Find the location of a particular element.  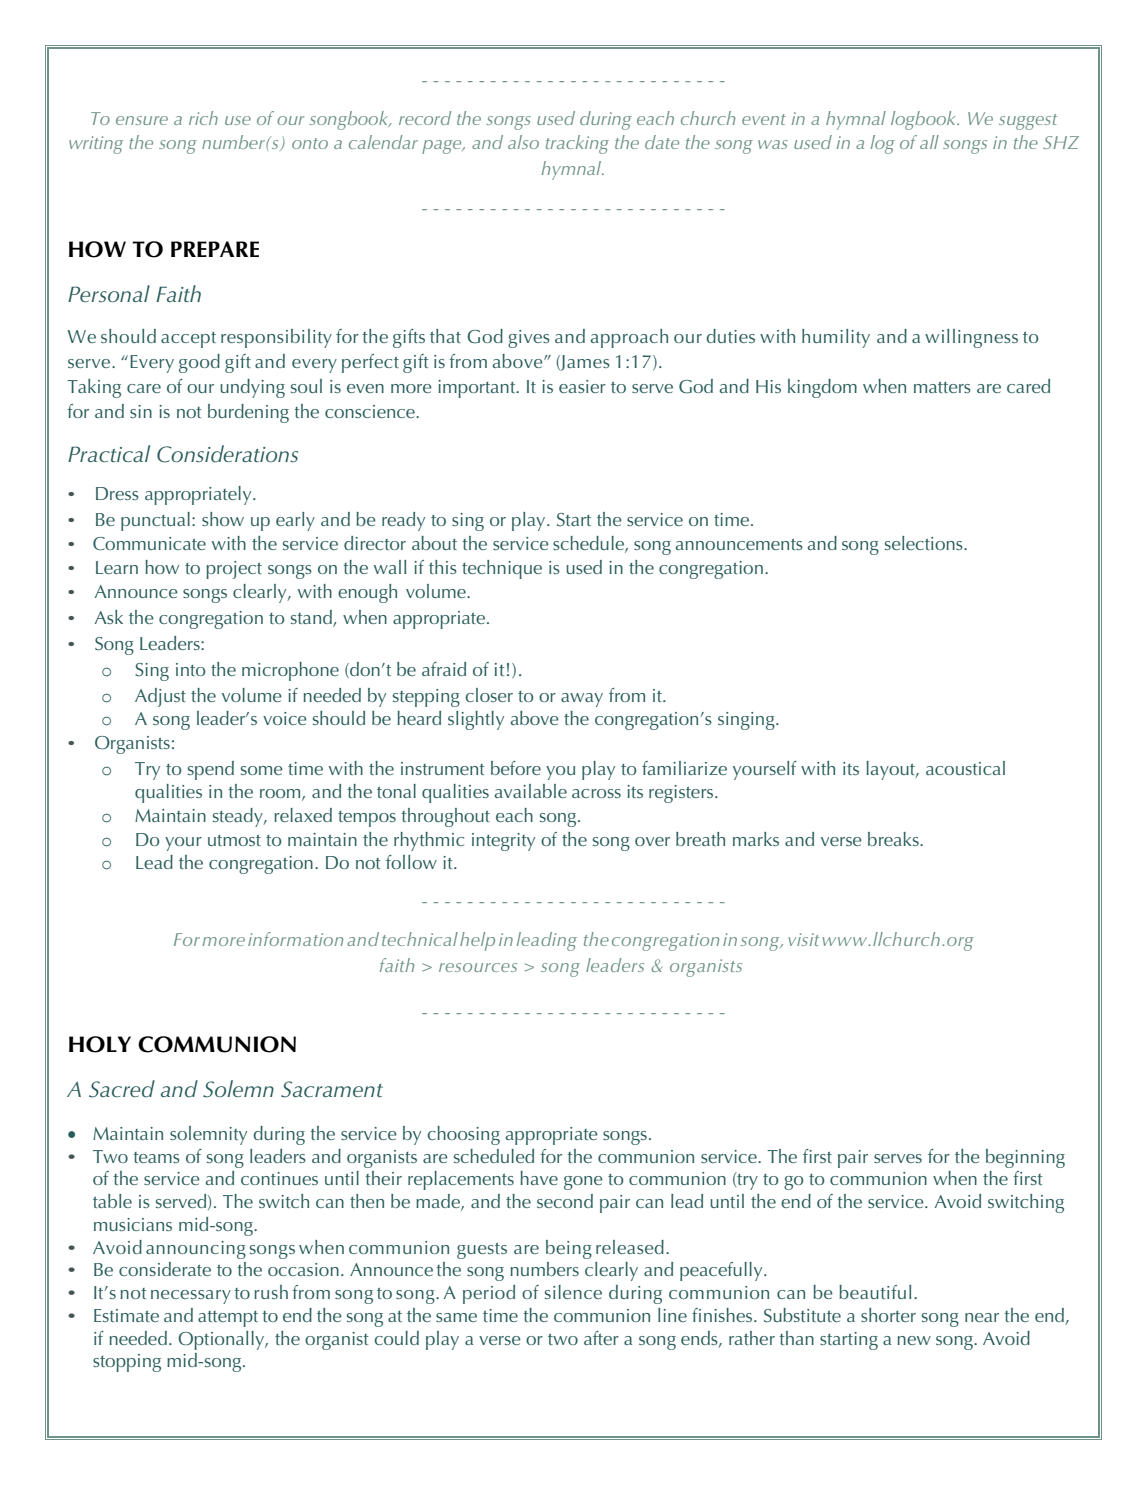

technique is located at coordinates (502, 569).
